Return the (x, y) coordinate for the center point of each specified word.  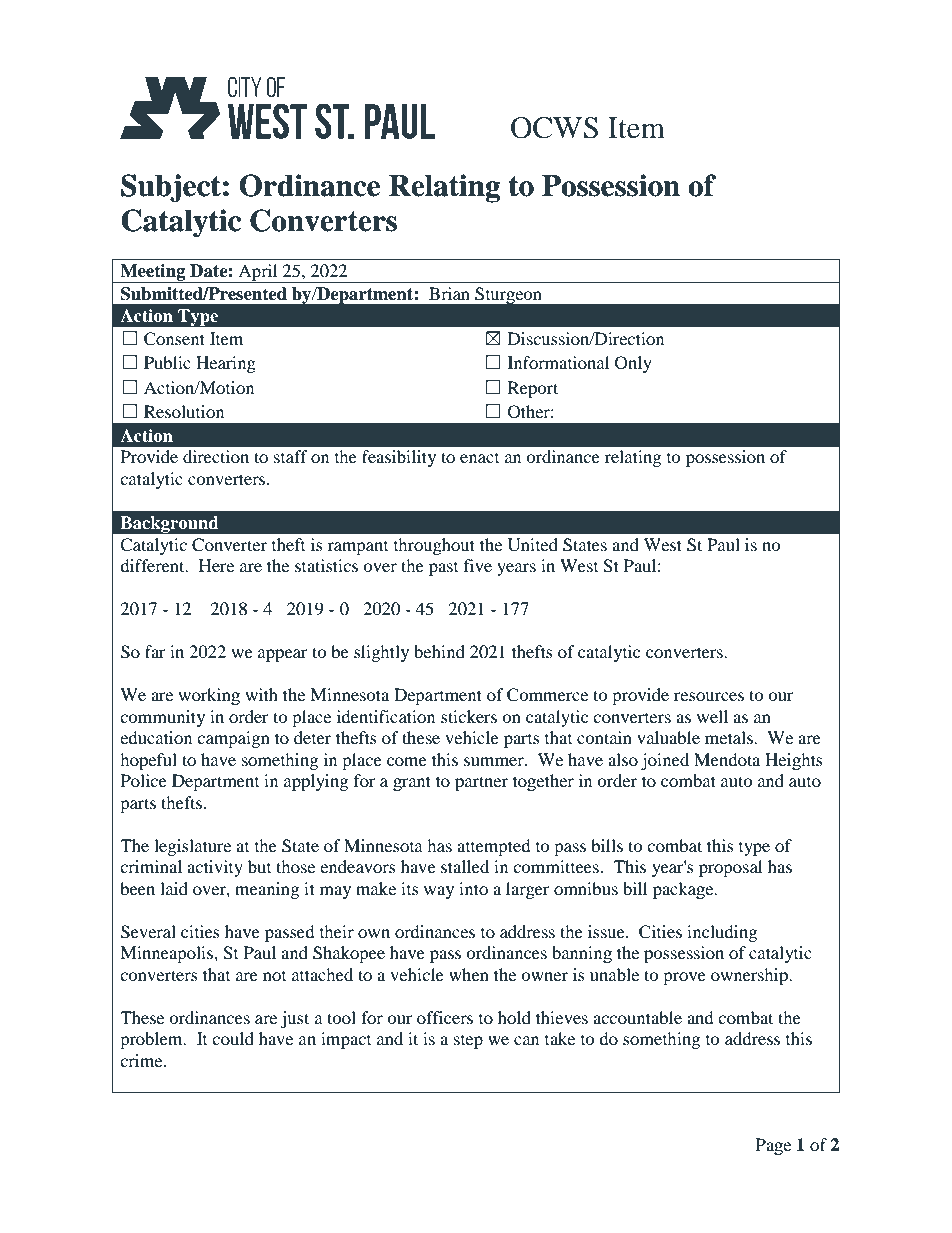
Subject (171, 188)
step (468, 1042)
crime (142, 1060)
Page (773, 1146)
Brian (449, 293)
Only (633, 364)
